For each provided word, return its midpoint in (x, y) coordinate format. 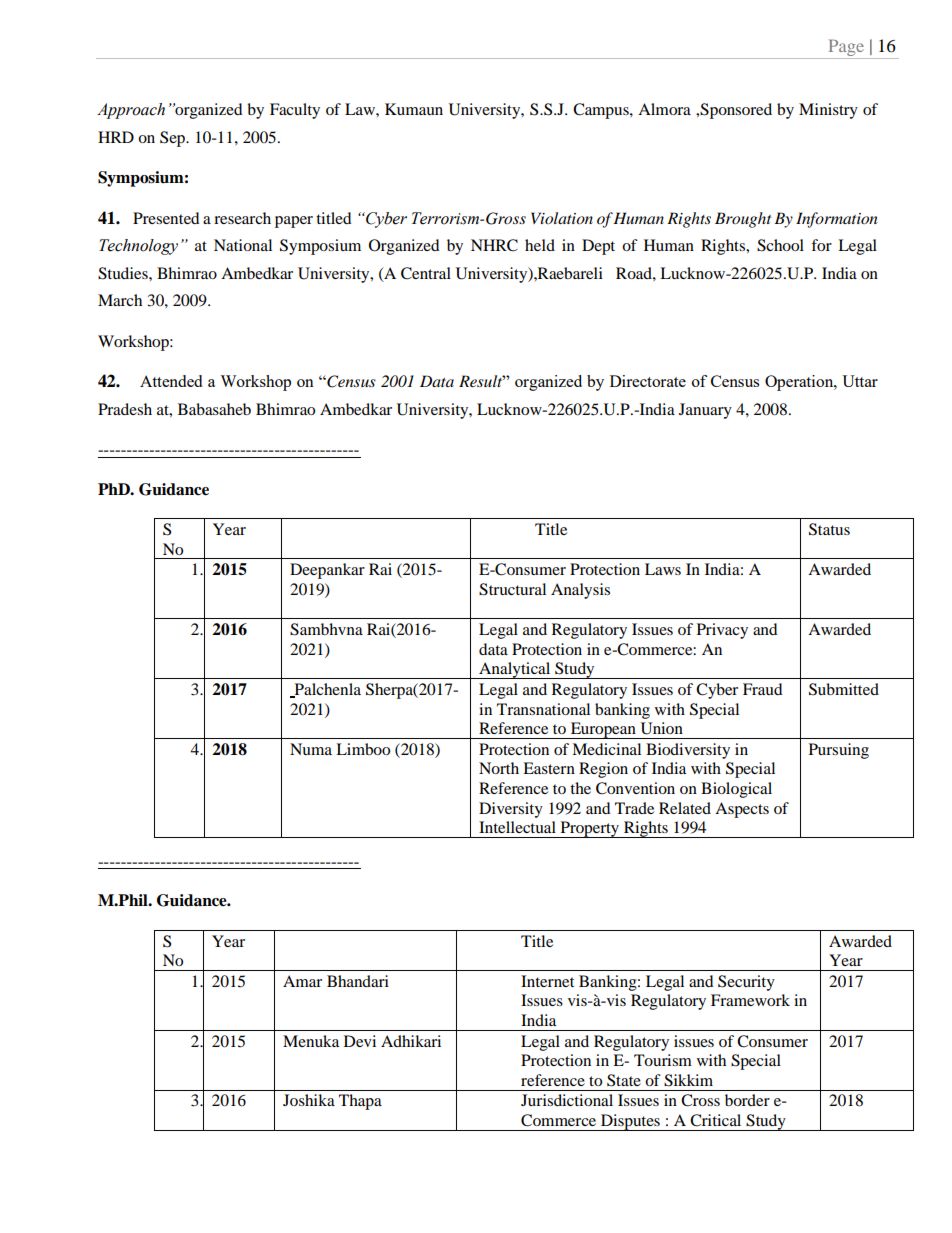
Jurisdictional (567, 1100)
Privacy (722, 631)
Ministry (828, 111)
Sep (174, 139)
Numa (311, 749)
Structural (512, 589)
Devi (360, 1041)
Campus (602, 111)
